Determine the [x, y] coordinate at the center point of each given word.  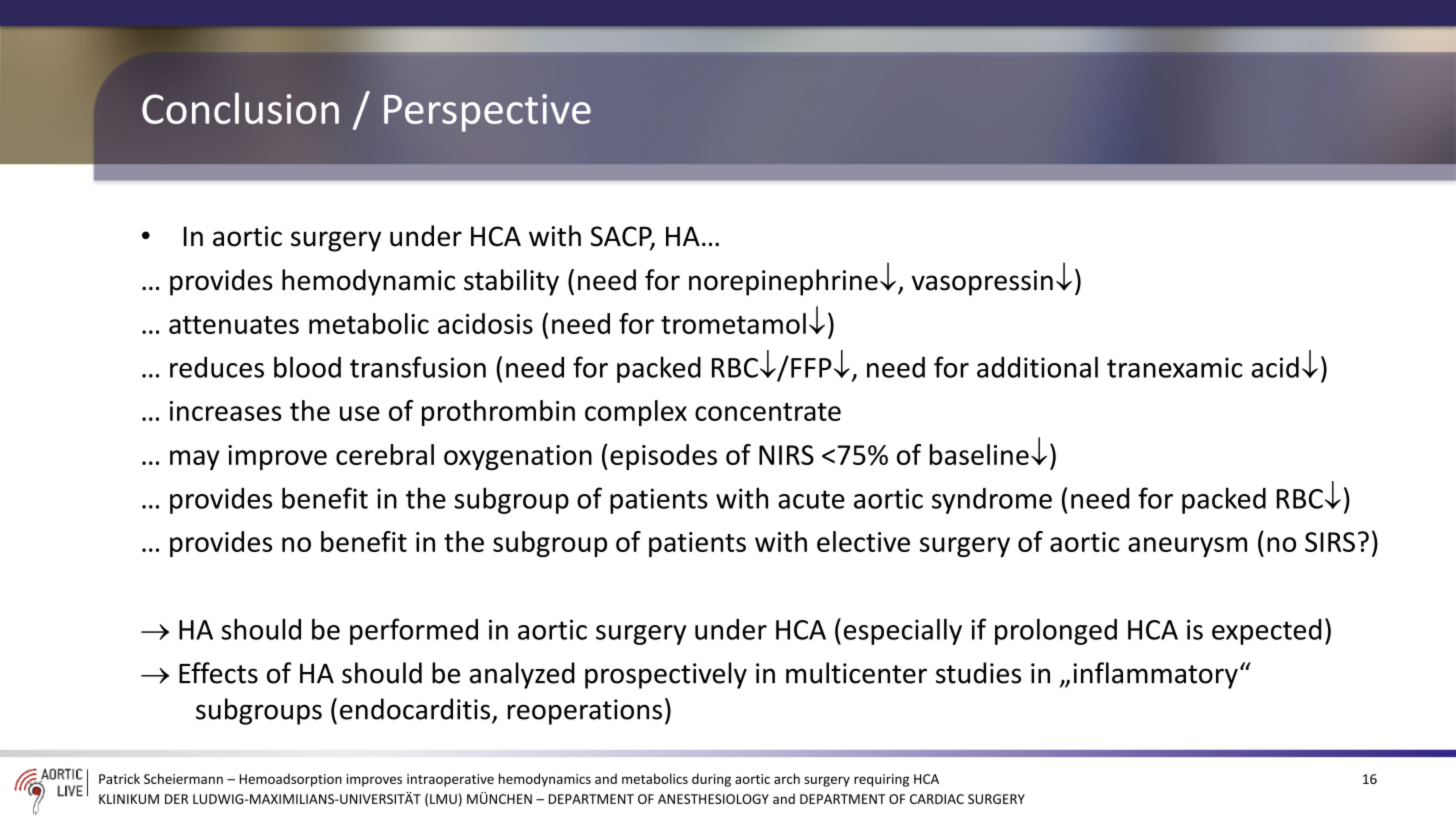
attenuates [234, 325]
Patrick [119, 778]
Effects [218, 673]
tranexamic [1175, 367]
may [195, 460]
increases [225, 411]
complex [636, 413]
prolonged [1056, 631]
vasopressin [982, 283]
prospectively [666, 675]
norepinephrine [783, 282]
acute [811, 499]
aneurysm [1187, 547]
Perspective [487, 113]
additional [1037, 367]
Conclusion [240, 108]
